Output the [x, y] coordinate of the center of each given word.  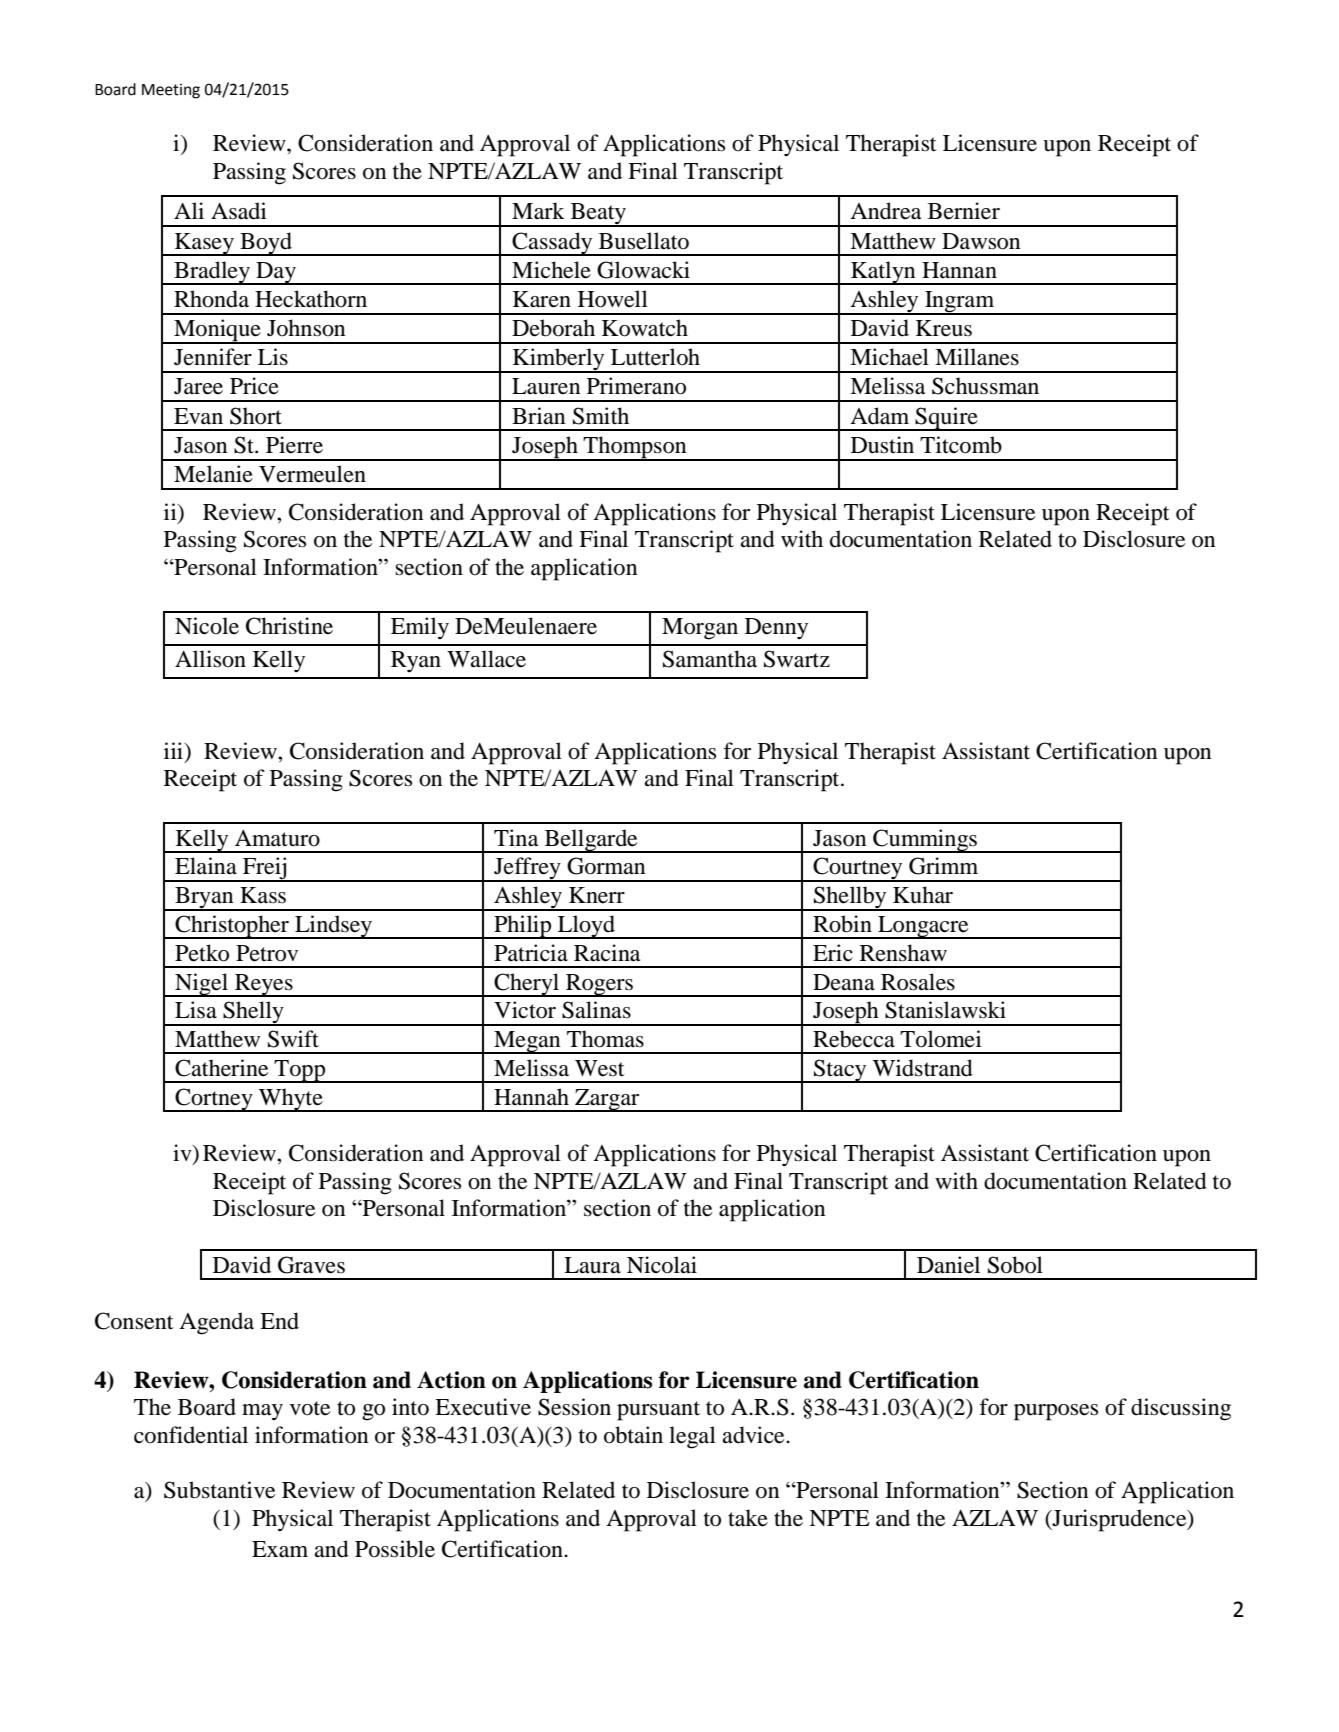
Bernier [964, 211]
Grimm [943, 866]
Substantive [219, 1490]
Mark [538, 211]
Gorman [606, 866]
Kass [263, 895]
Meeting [171, 91]
